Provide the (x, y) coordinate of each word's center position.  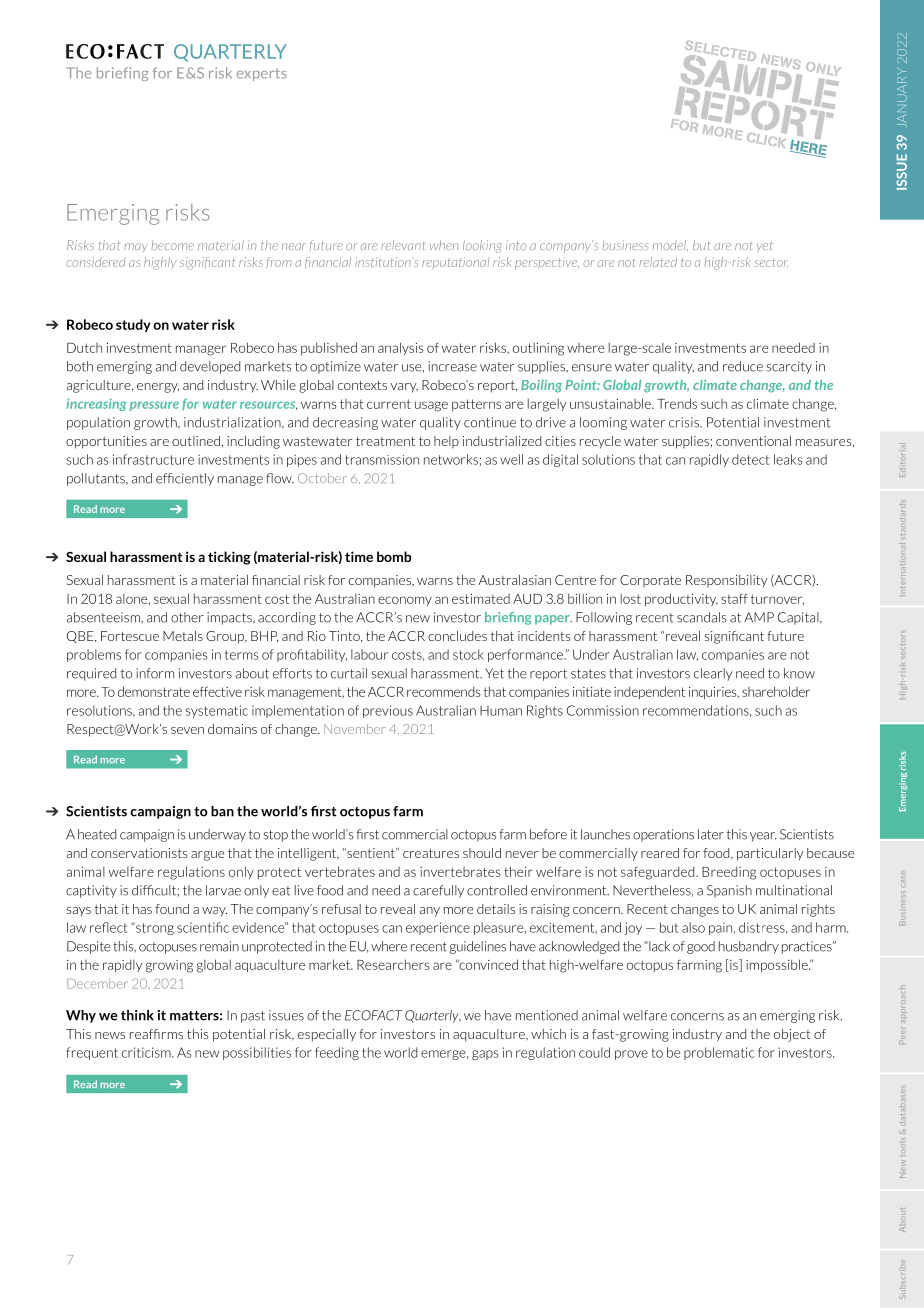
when (444, 245)
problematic (719, 1053)
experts (262, 74)
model (670, 245)
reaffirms (156, 1034)
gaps (485, 1055)
